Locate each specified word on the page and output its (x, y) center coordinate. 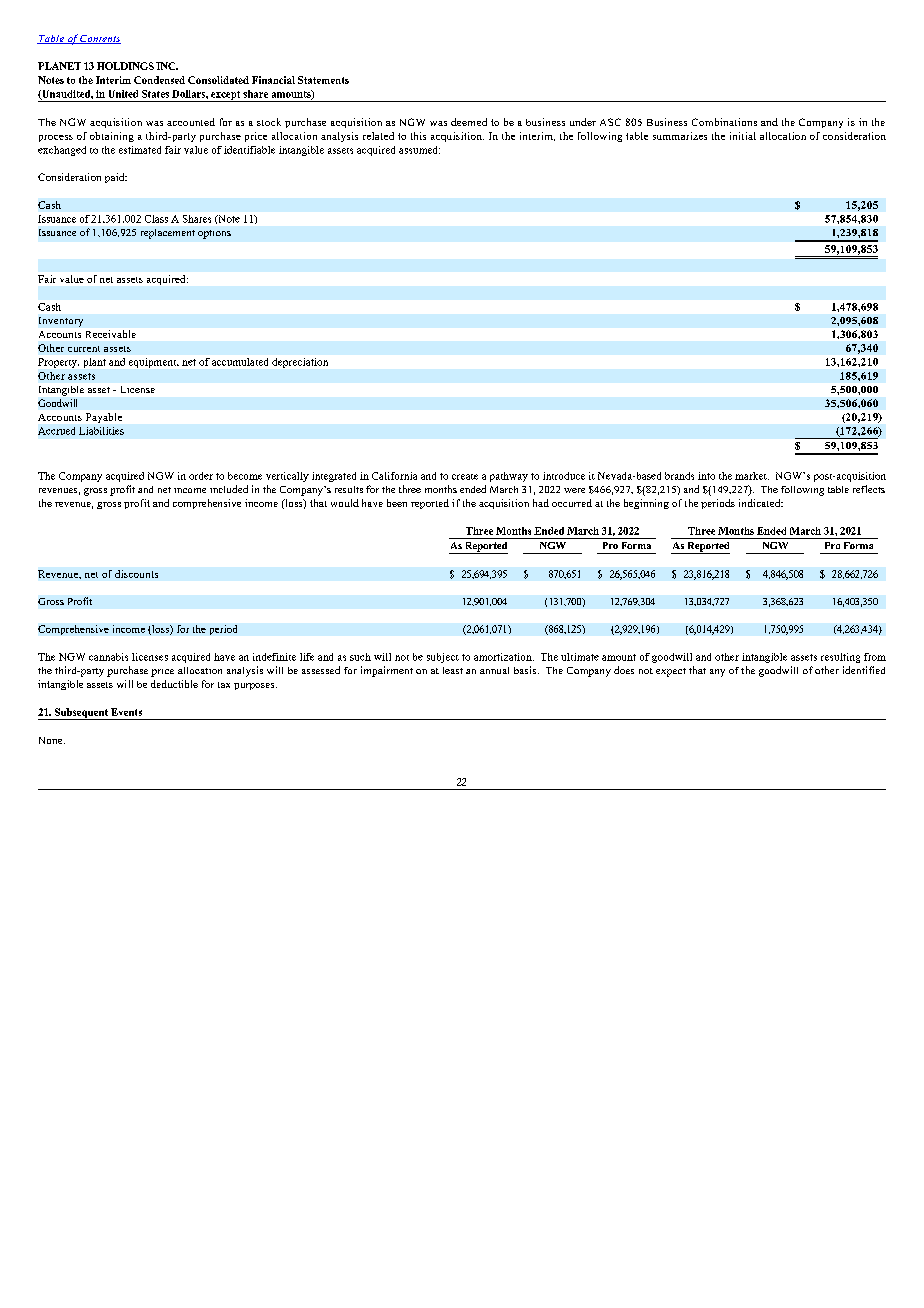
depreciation (300, 363)
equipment (154, 363)
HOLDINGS (125, 66)
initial (743, 136)
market (752, 476)
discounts (136, 574)
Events (126, 712)
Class (156, 219)
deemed (469, 122)
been (397, 503)
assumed (419, 150)
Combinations (724, 122)
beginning (646, 504)
